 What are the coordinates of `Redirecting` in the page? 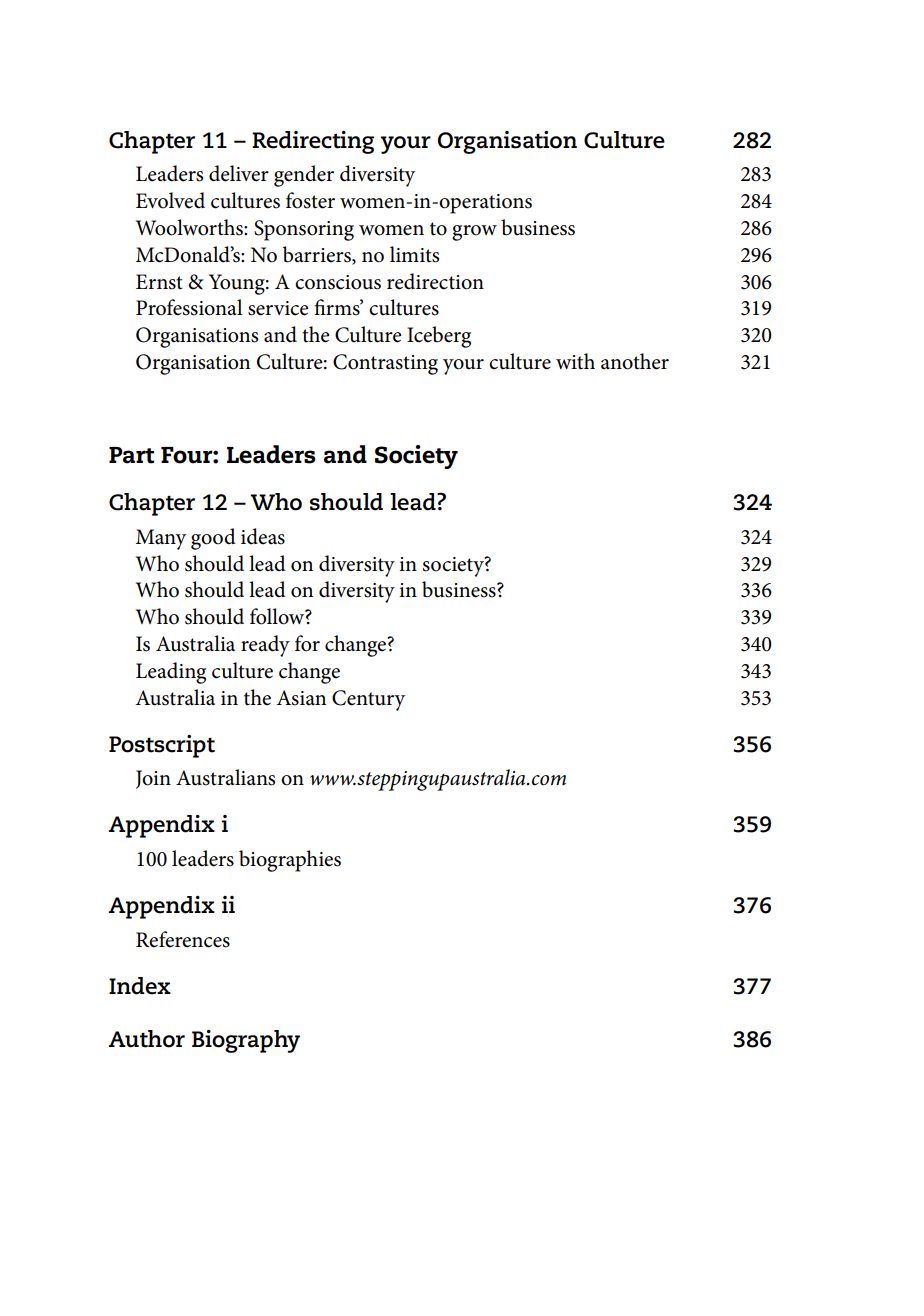 It's located at (313, 142).
